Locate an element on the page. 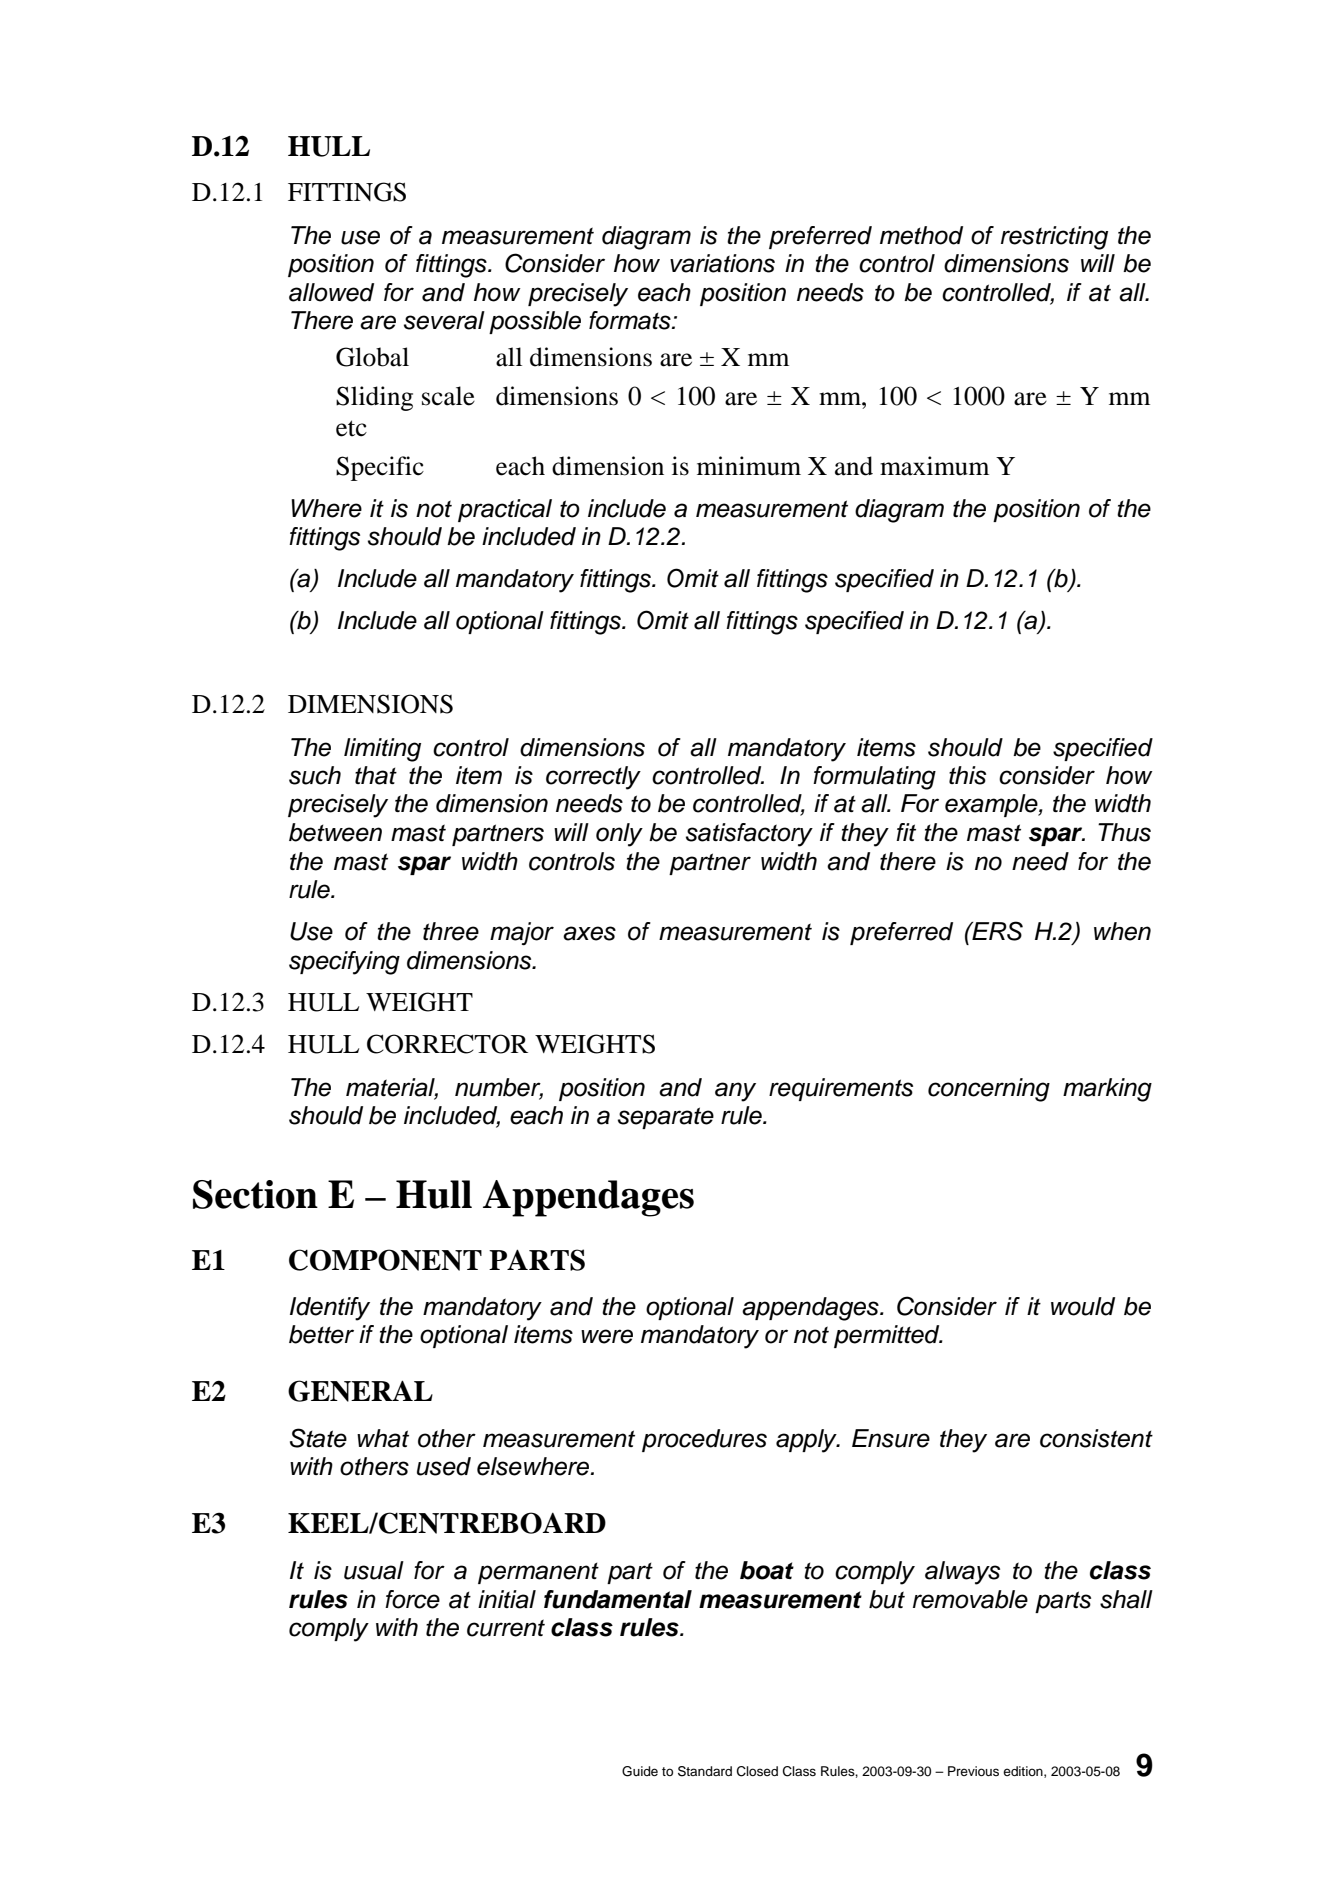 The width and height of the page is (1342, 1900). that is located at coordinates (376, 775).
